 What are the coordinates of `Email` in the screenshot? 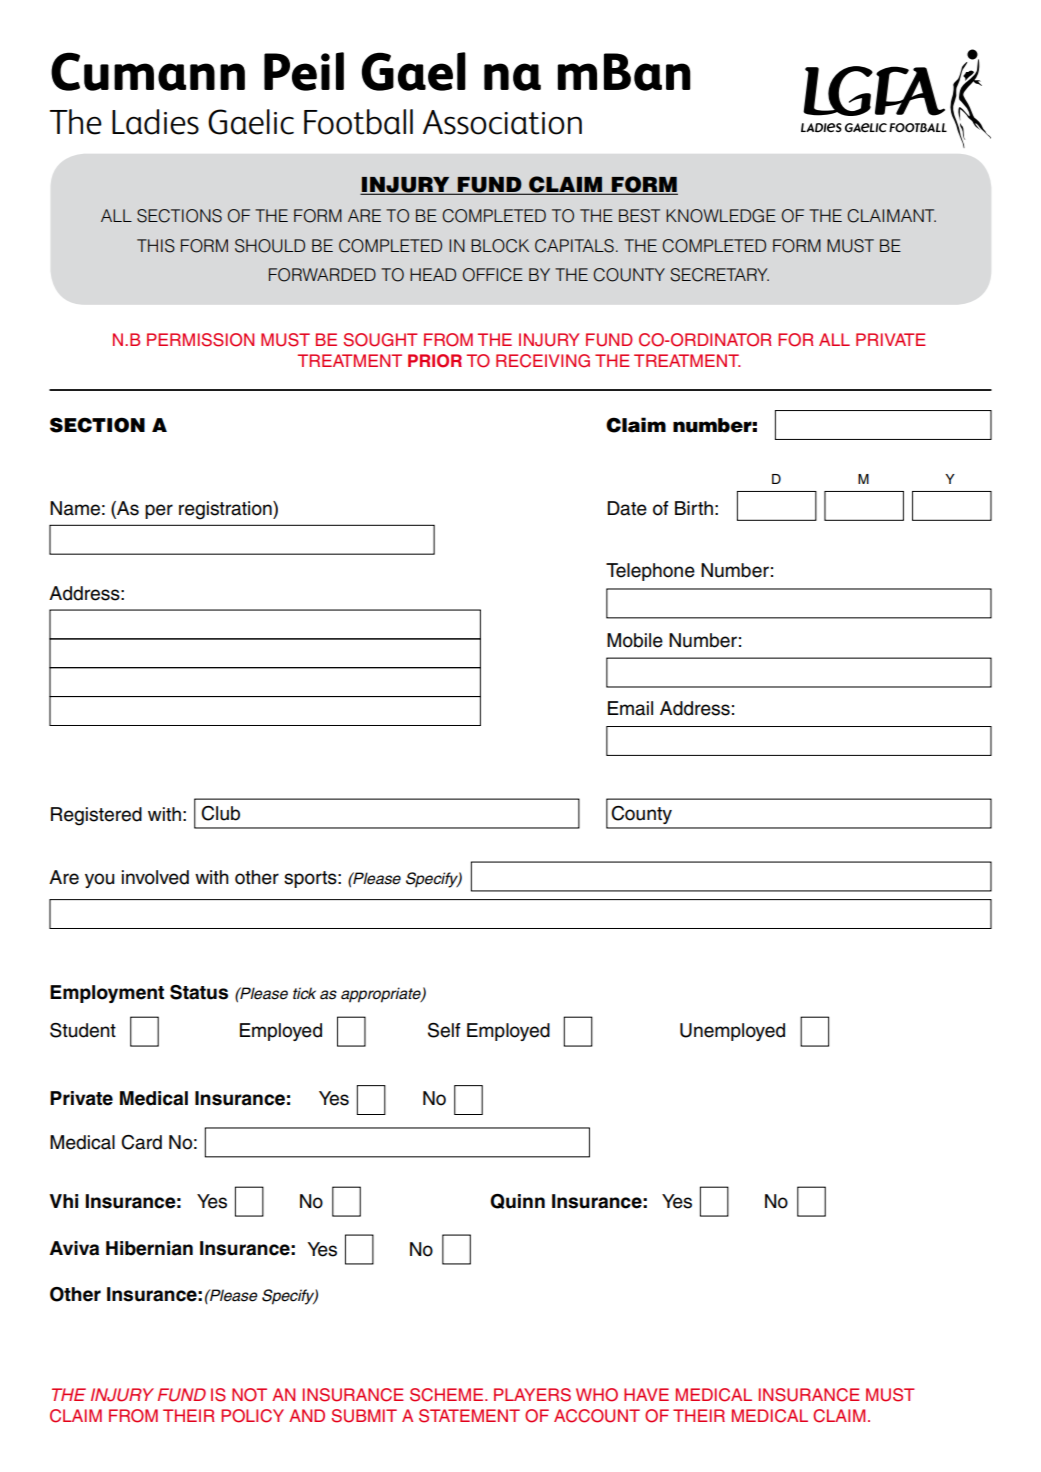 It's located at (630, 708).
